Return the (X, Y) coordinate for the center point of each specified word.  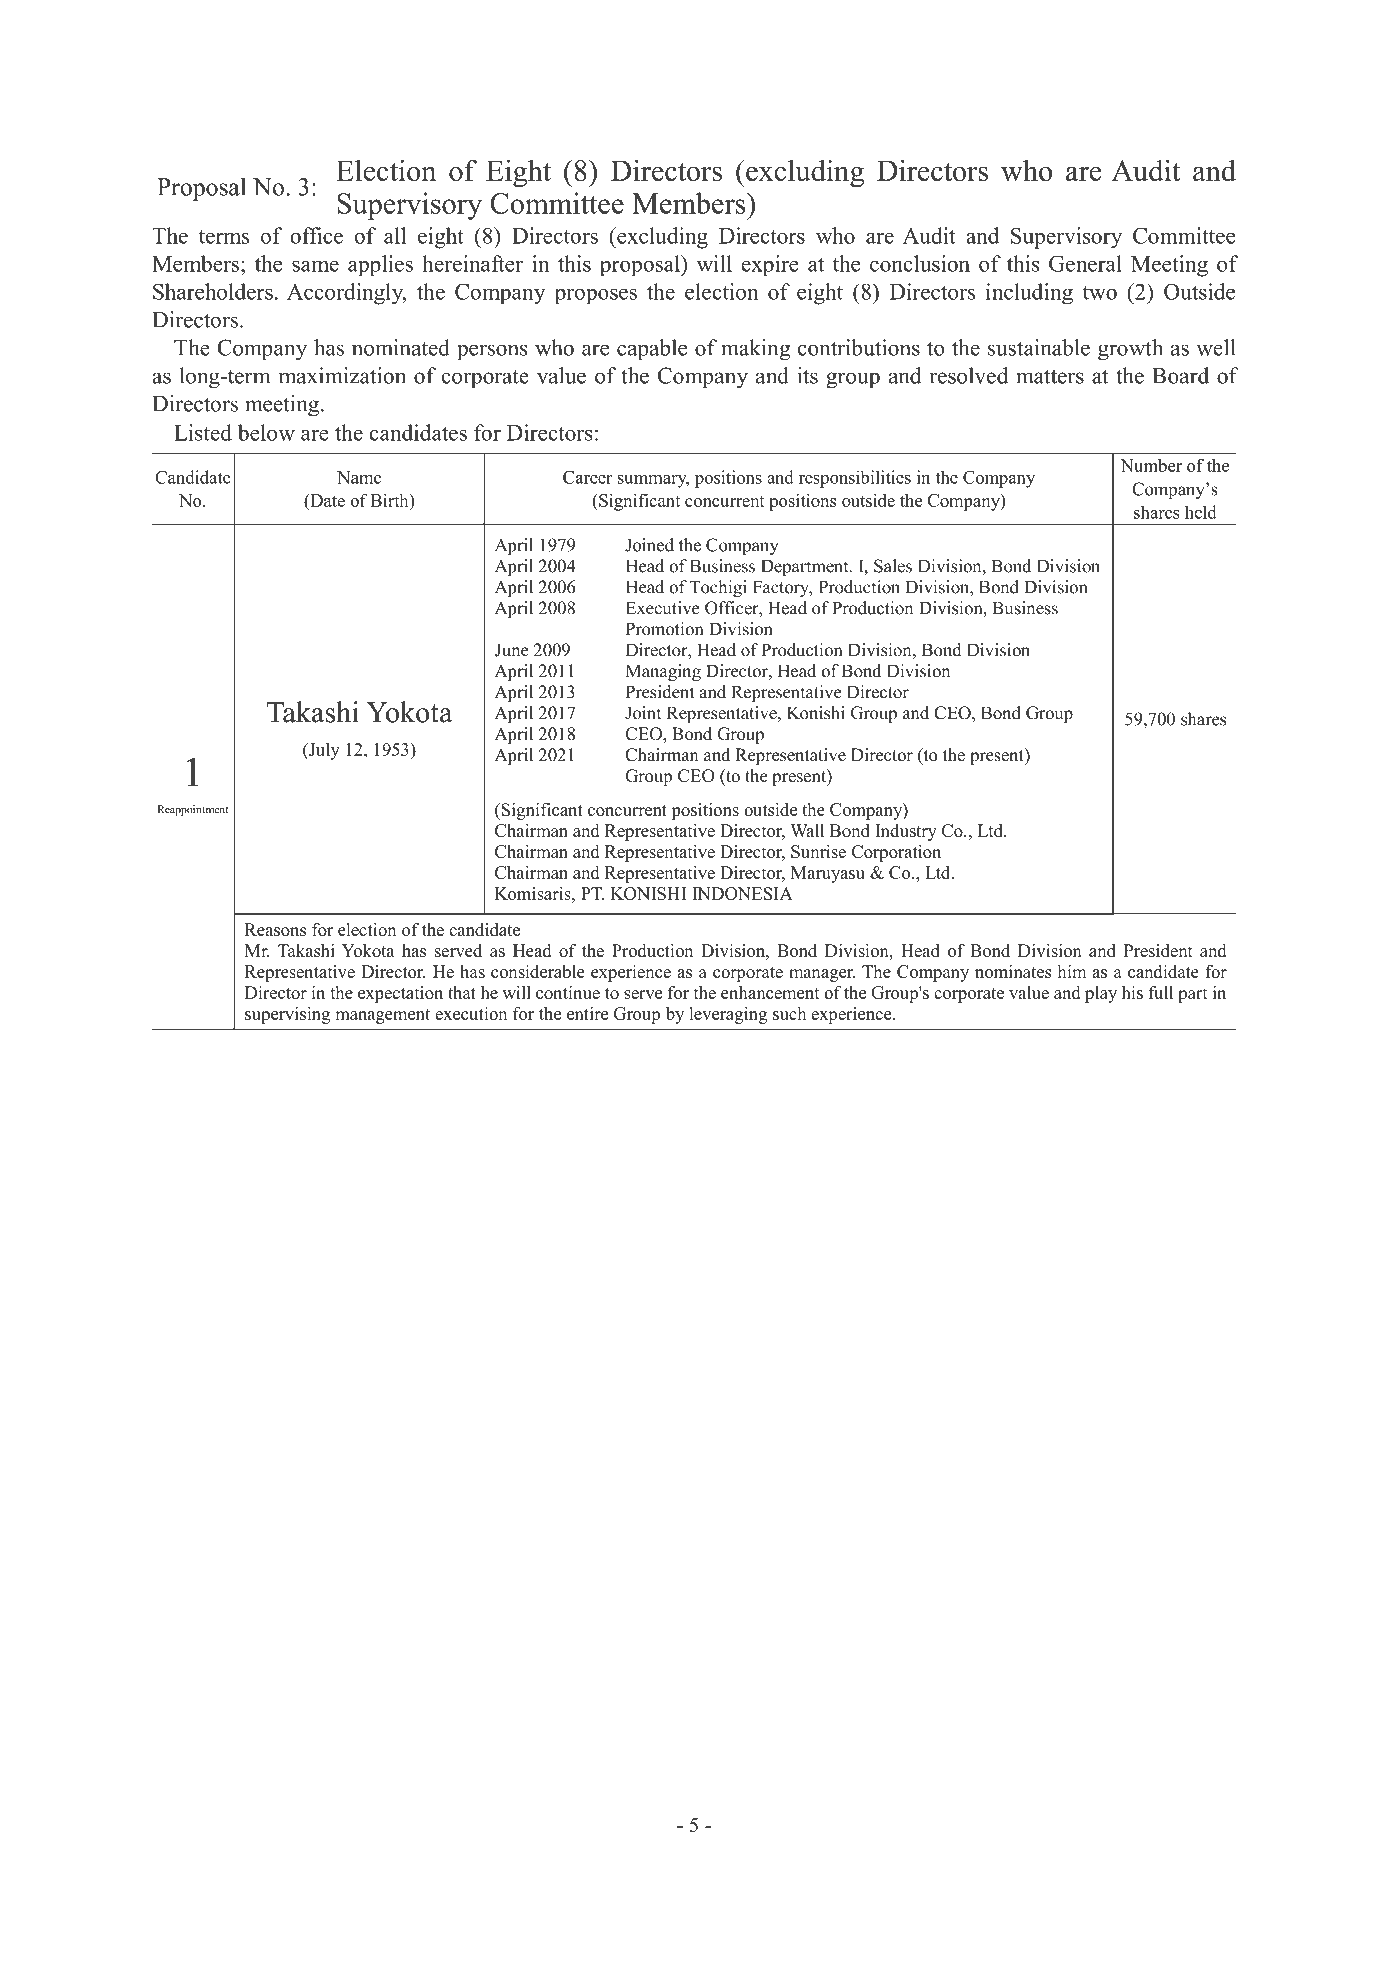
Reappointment (193, 810)
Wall (807, 830)
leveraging (728, 1015)
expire (770, 266)
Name (359, 477)
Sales (893, 566)
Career (587, 477)
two (1100, 293)
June (512, 650)
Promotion (664, 629)
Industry (906, 832)
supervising (287, 1015)
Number (1151, 465)
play (1101, 994)
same (315, 266)
